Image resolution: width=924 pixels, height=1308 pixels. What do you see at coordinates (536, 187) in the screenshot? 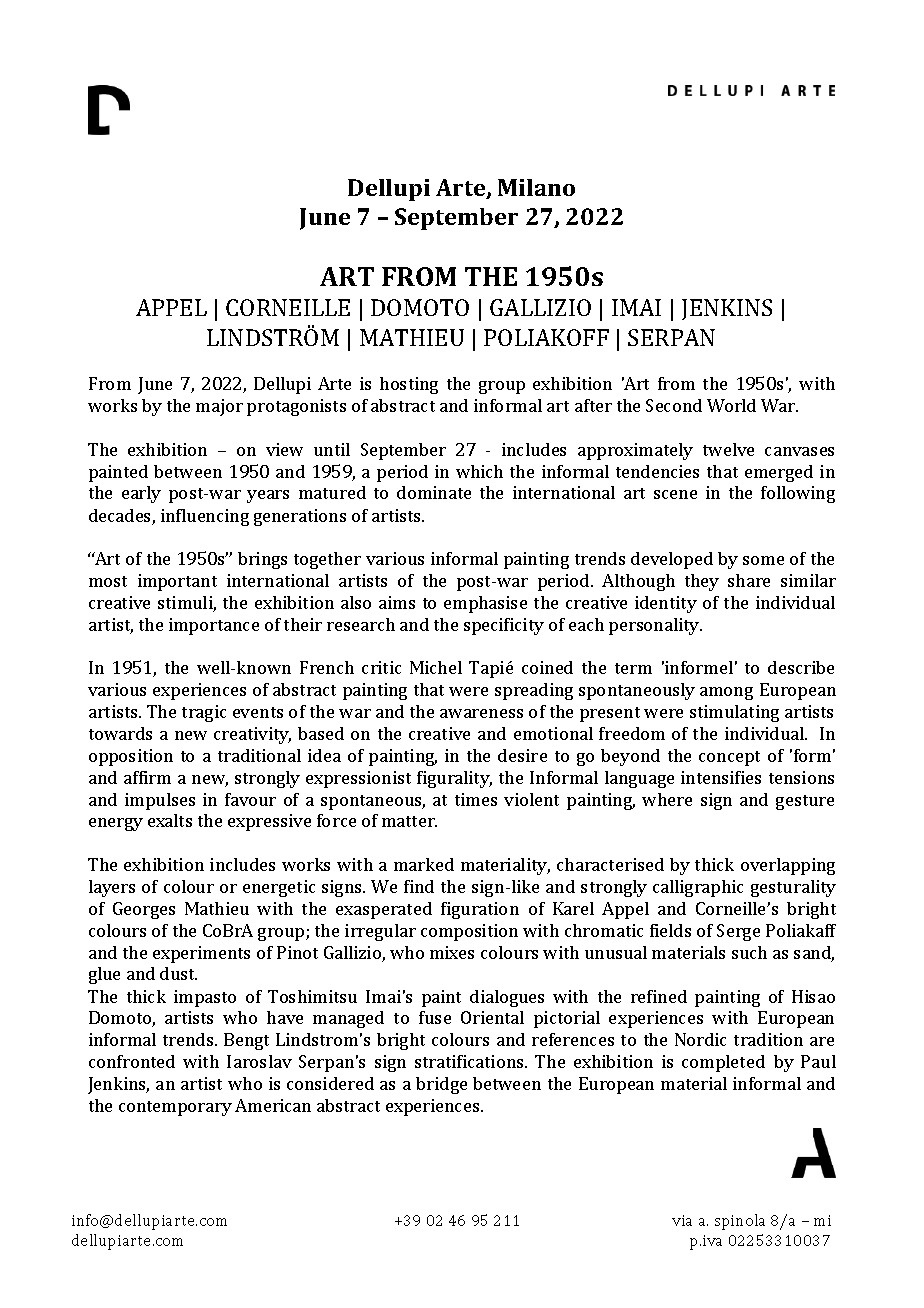
I see `Milano` at bounding box center [536, 187].
